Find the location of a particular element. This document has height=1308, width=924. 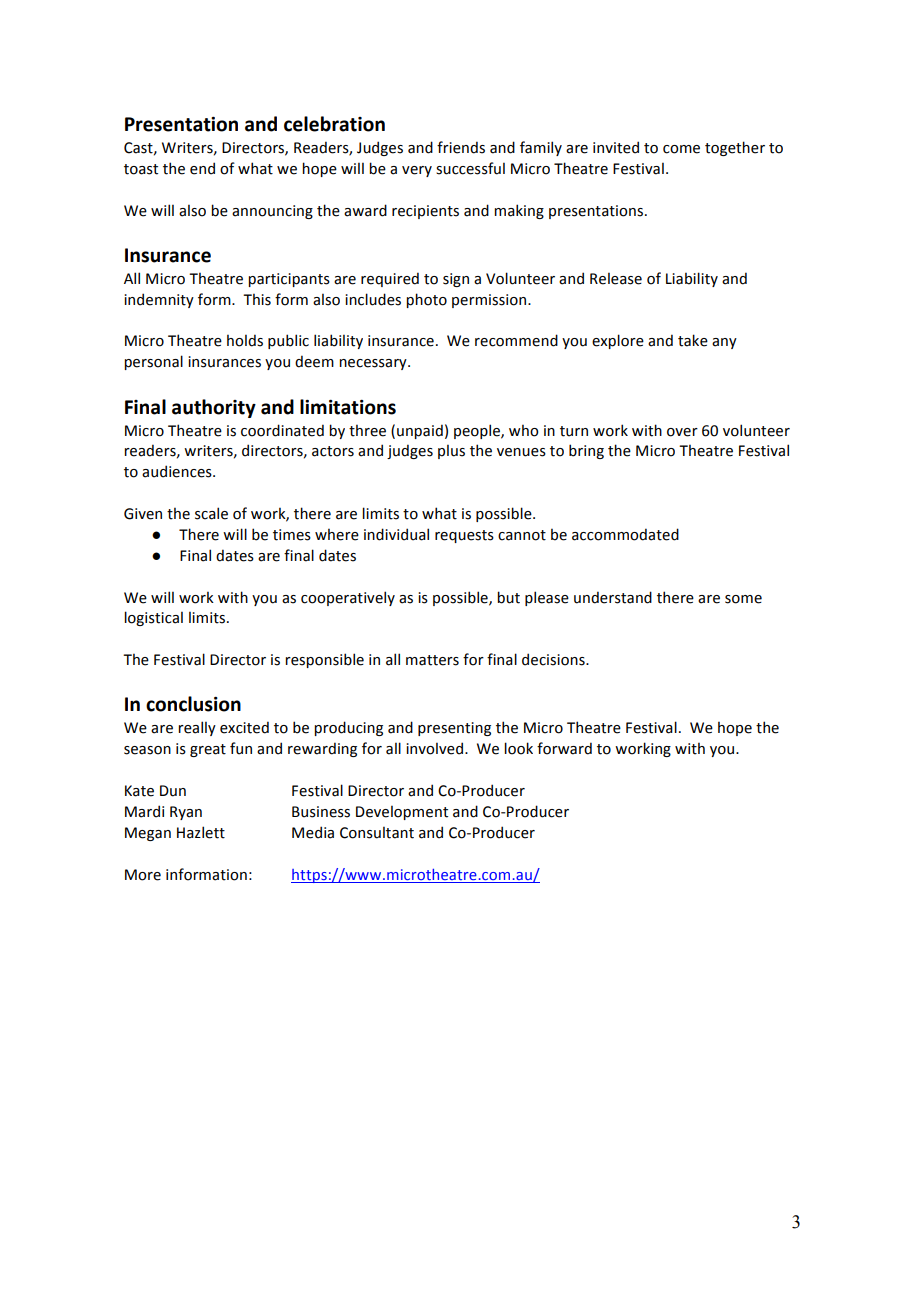

forward is located at coordinates (564, 748).
